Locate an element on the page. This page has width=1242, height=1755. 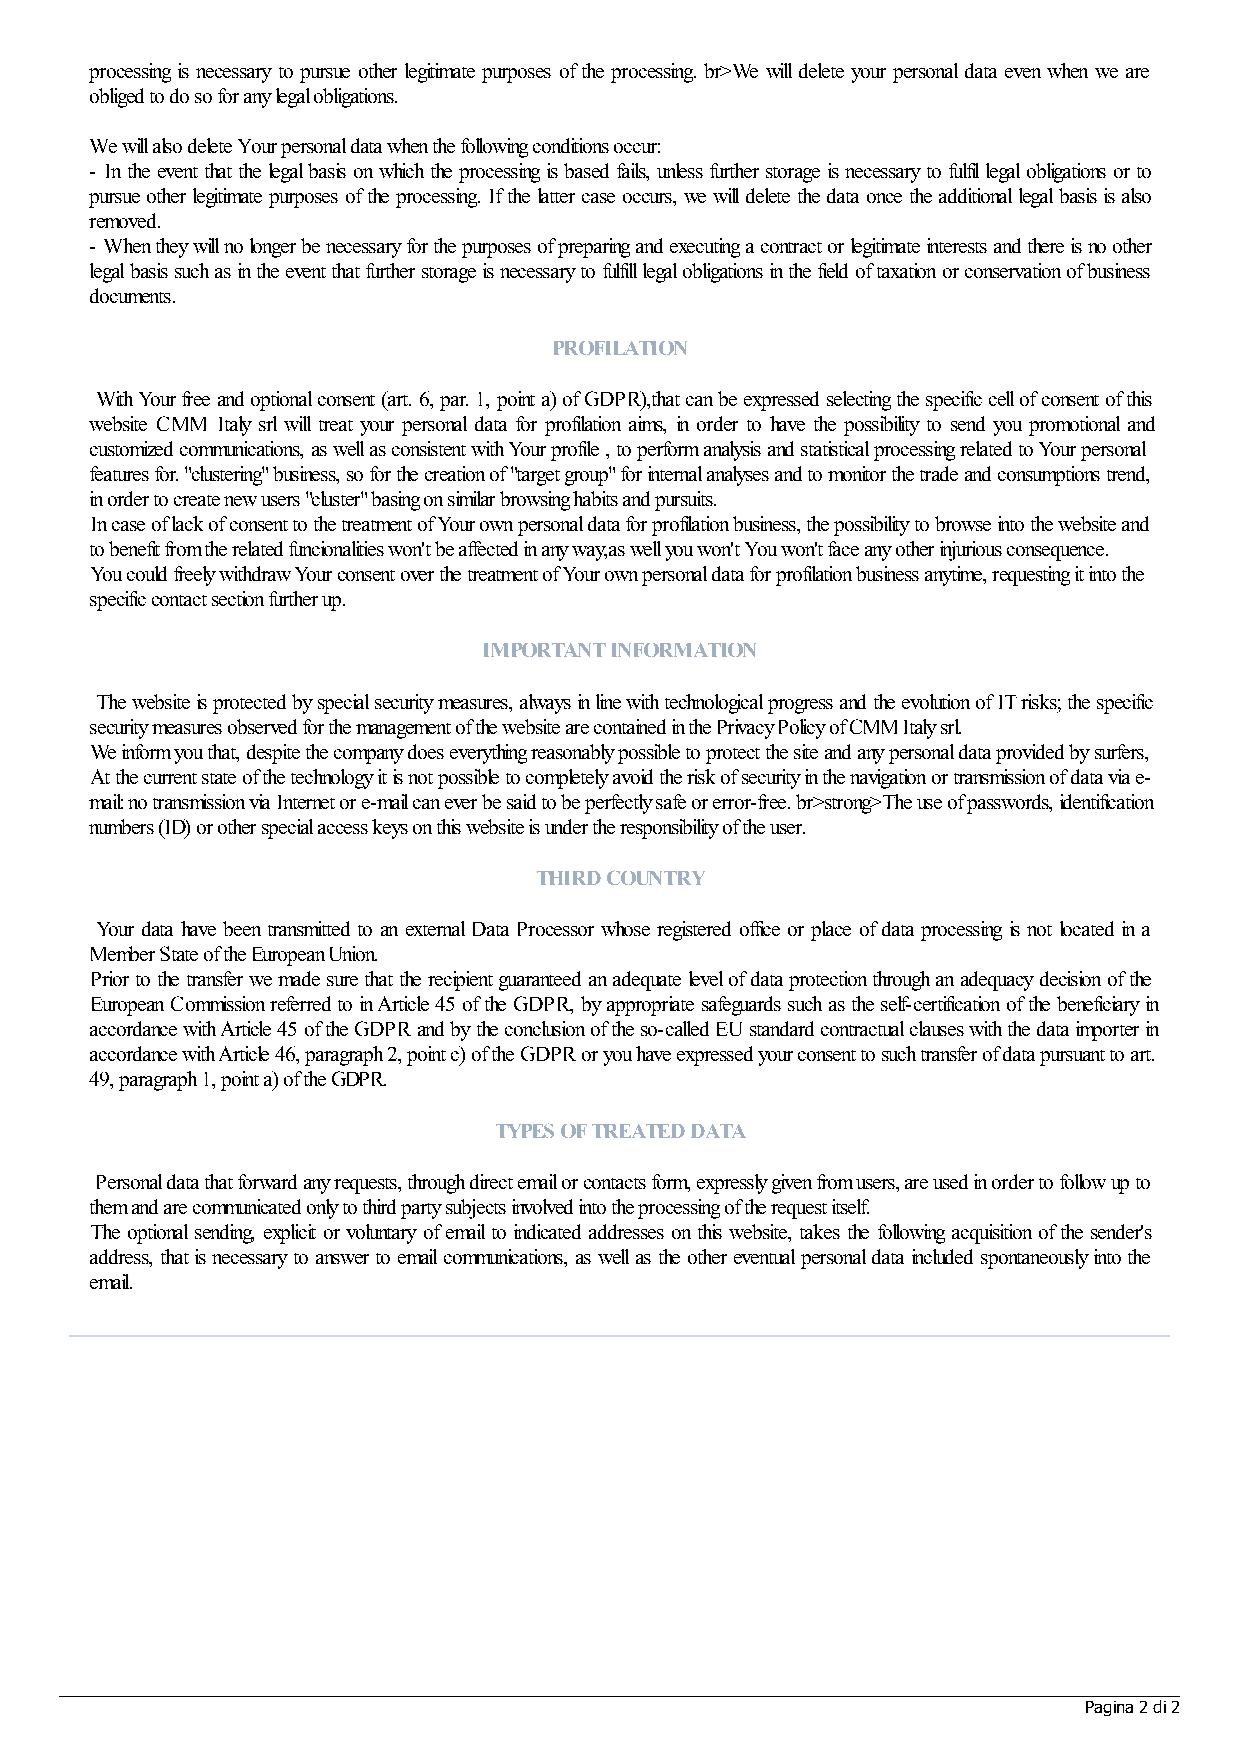
spontaneously is located at coordinates (1035, 1259).
